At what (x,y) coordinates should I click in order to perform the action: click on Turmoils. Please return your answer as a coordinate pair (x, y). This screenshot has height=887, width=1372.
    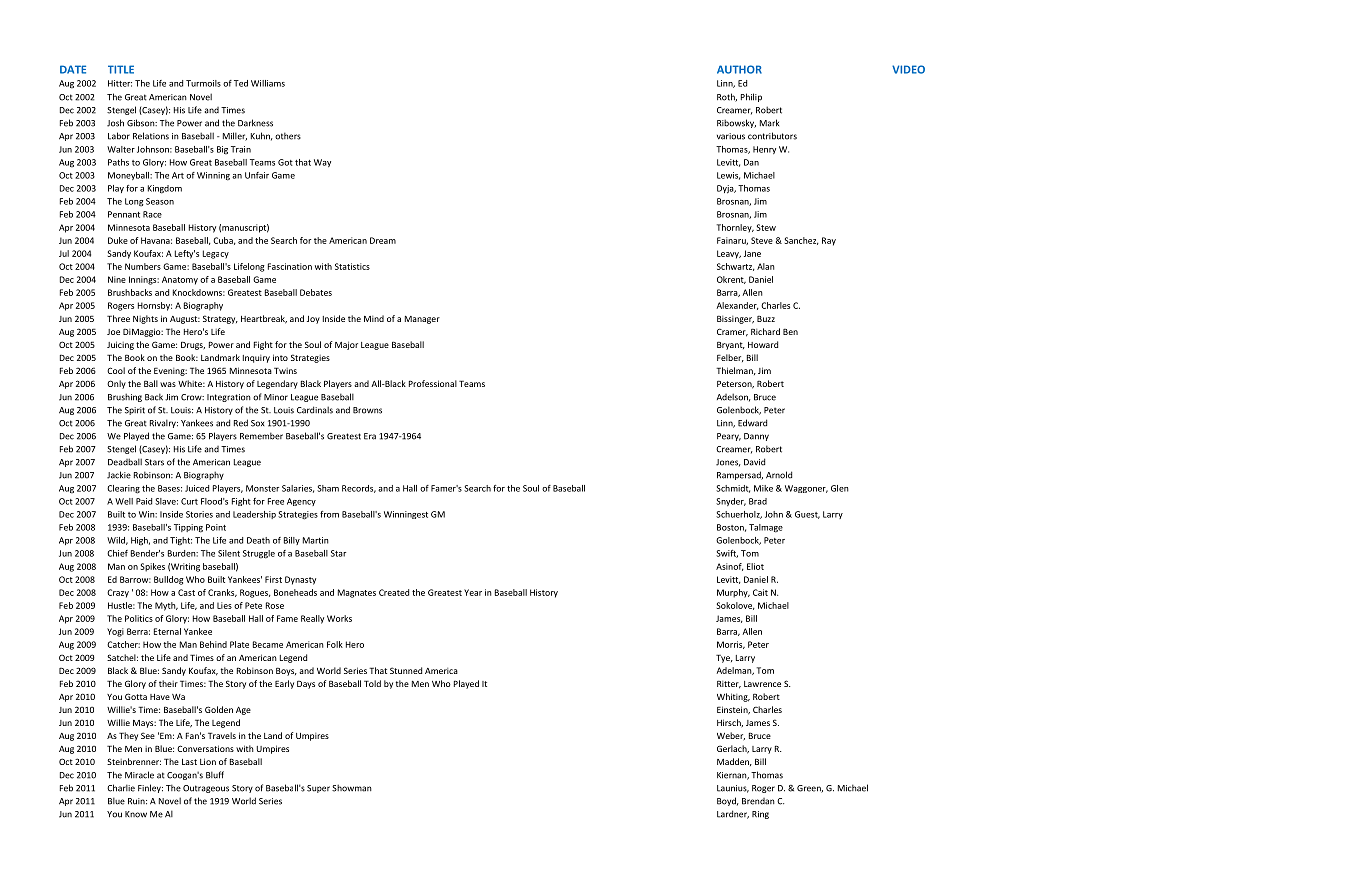
    Looking at the image, I should click on (203, 83).
